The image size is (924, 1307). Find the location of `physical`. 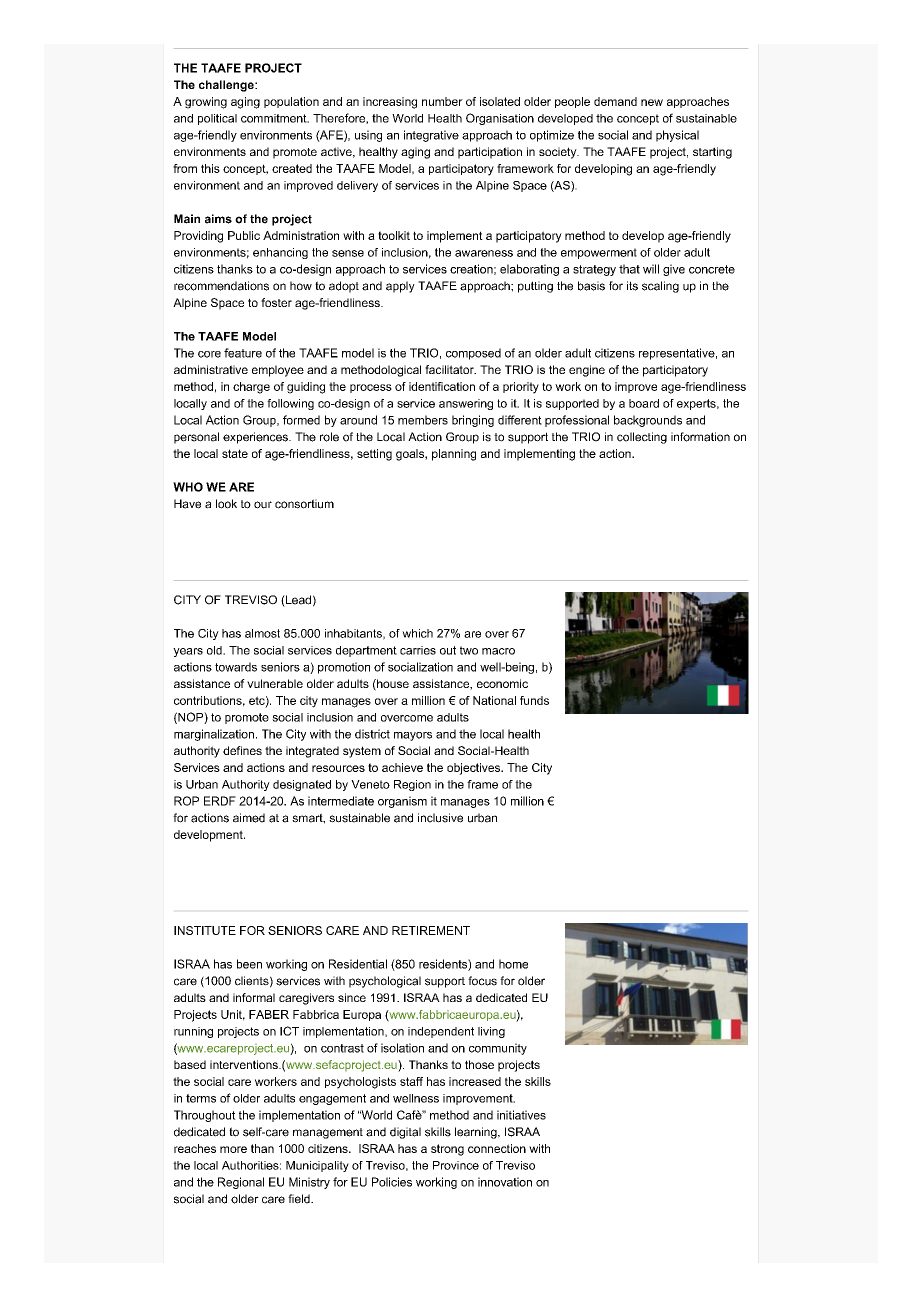

physical is located at coordinates (677, 136).
